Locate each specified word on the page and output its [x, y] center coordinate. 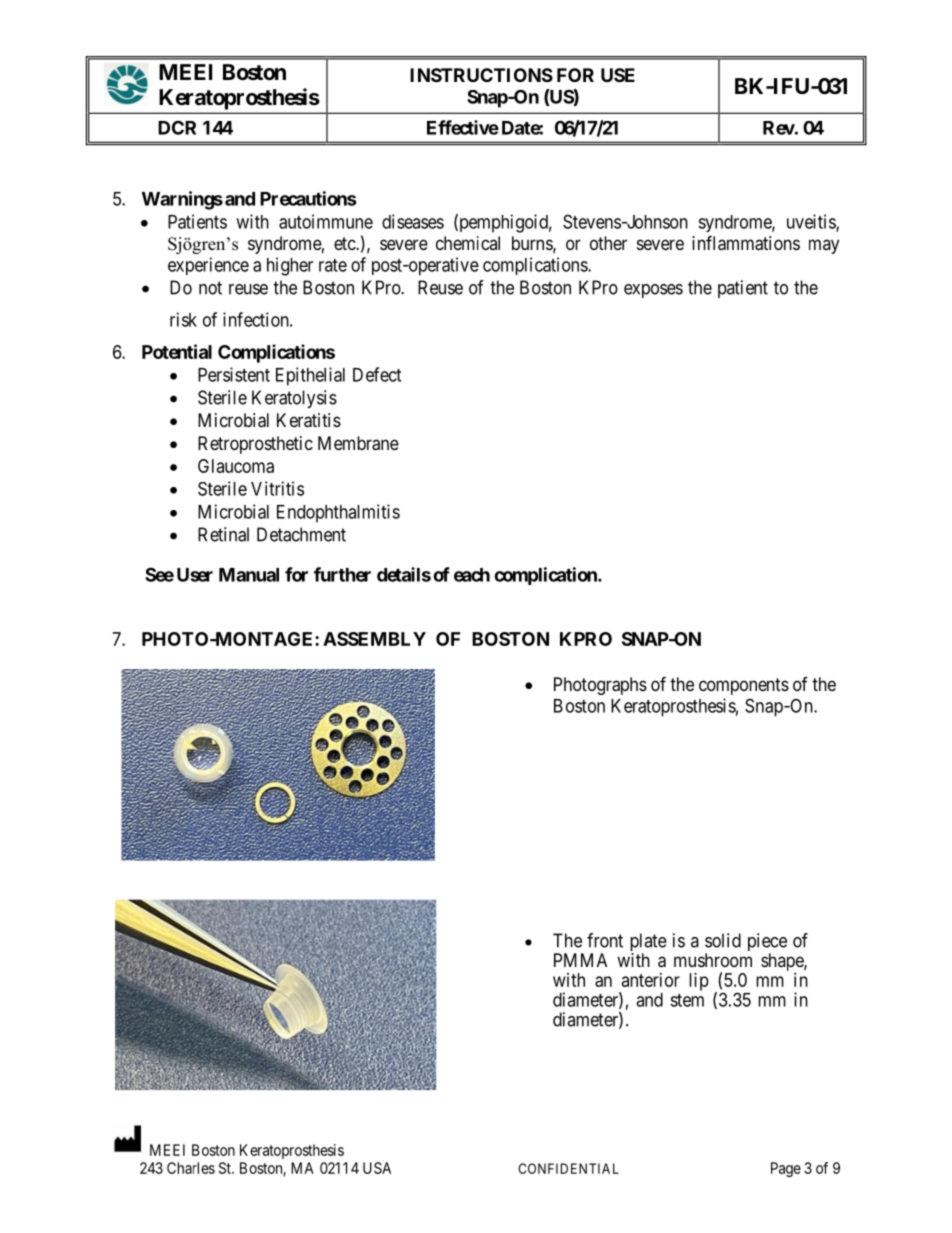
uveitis [812, 222]
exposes [653, 291]
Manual [249, 575]
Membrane [358, 443]
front [605, 940]
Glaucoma [236, 466]
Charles [191, 1168]
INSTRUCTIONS [481, 75]
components [744, 686]
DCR [177, 127]
